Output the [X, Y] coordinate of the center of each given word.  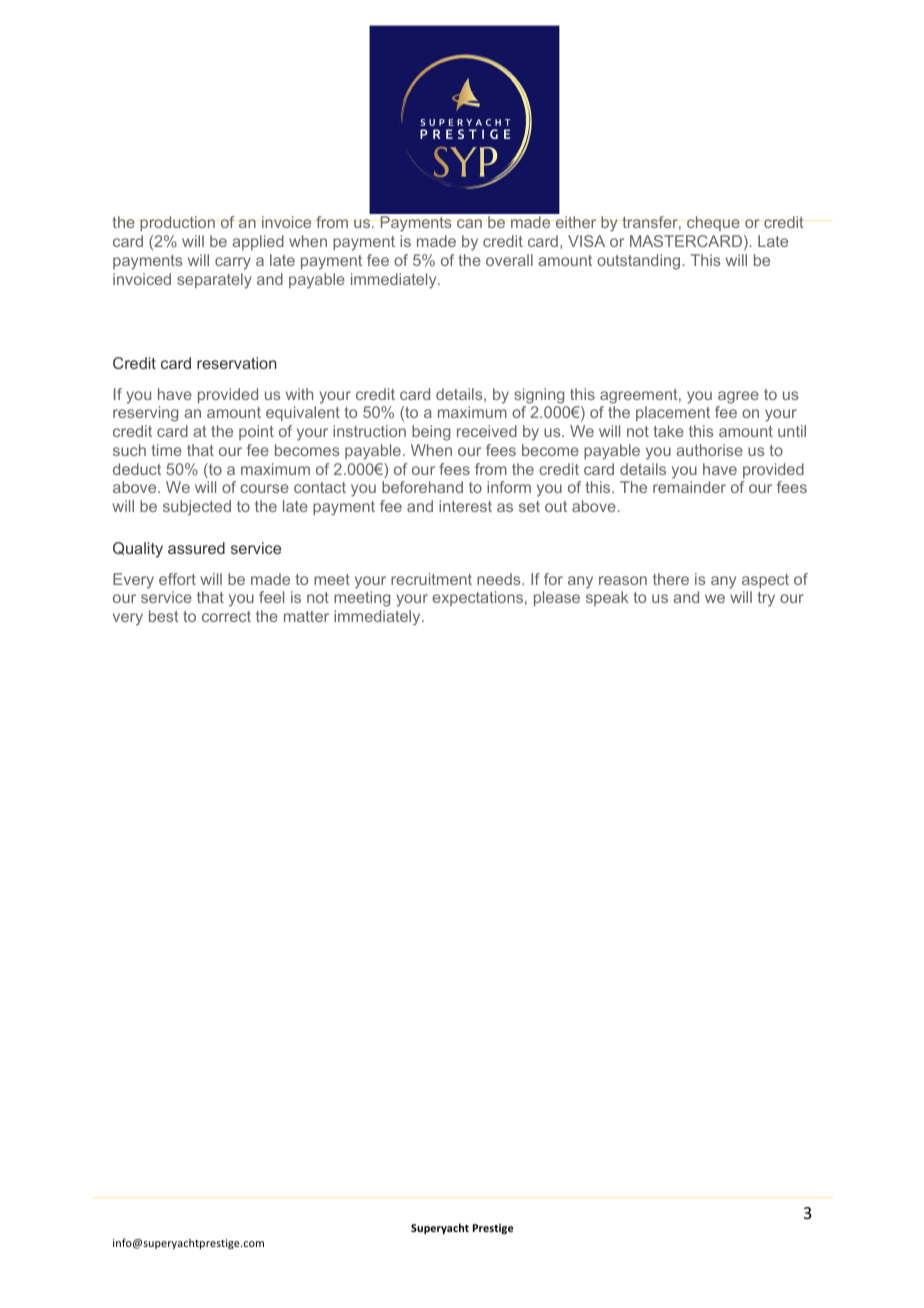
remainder [689, 487]
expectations [479, 598]
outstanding [638, 262]
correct [226, 616]
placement [673, 413]
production [177, 223]
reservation [236, 363]
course [264, 488]
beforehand [422, 487]
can [469, 223]
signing [539, 396]
